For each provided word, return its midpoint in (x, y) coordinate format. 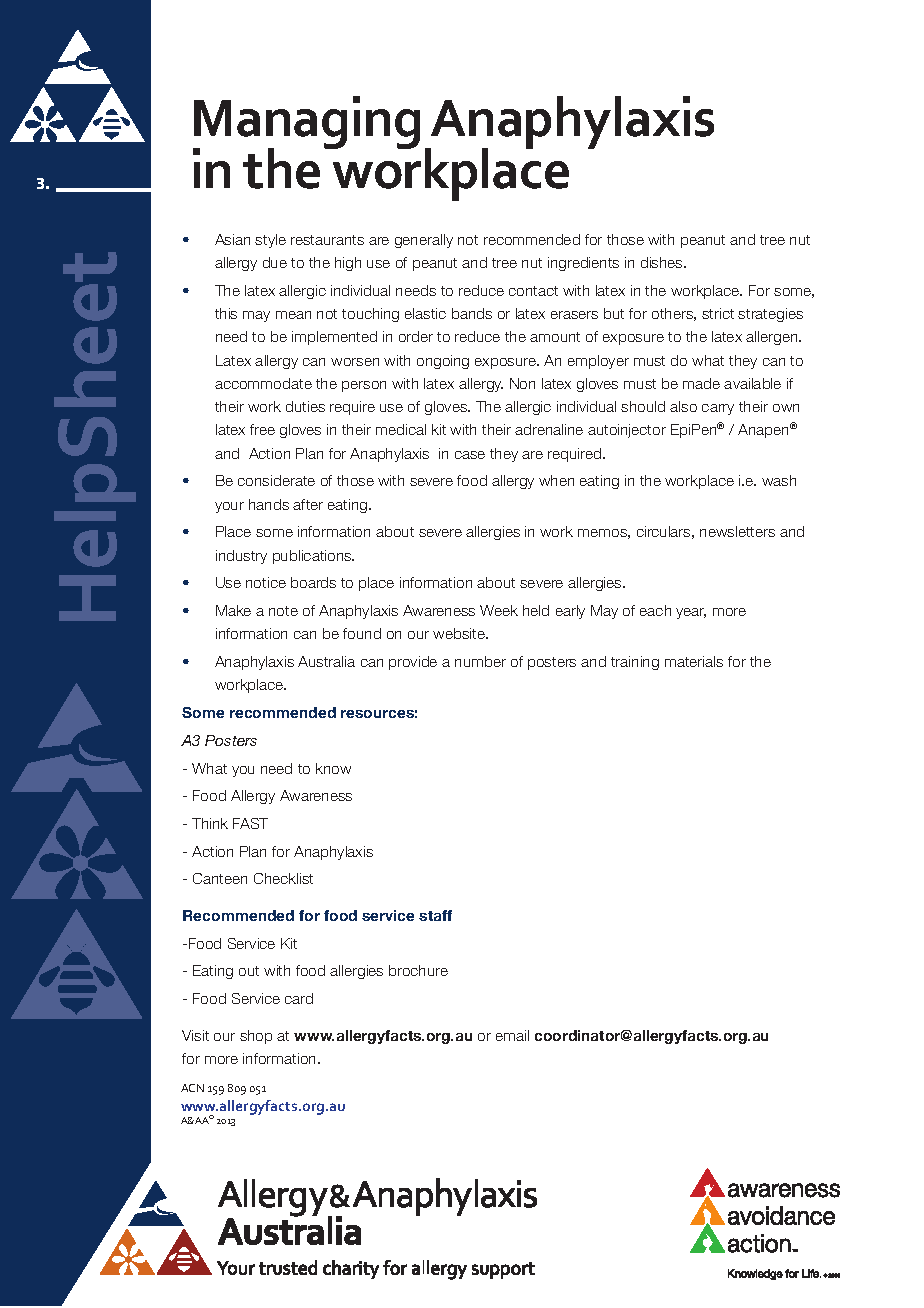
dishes (663, 262)
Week (499, 610)
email (512, 1035)
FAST (250, 823)
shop (256, 1037)
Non (522, 383)
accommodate (263, 383)
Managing (306, 124)
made (701, 383)
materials (694, 661)
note (283, 611)
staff (435, 915)
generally (424, 241)
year (691, 613)
